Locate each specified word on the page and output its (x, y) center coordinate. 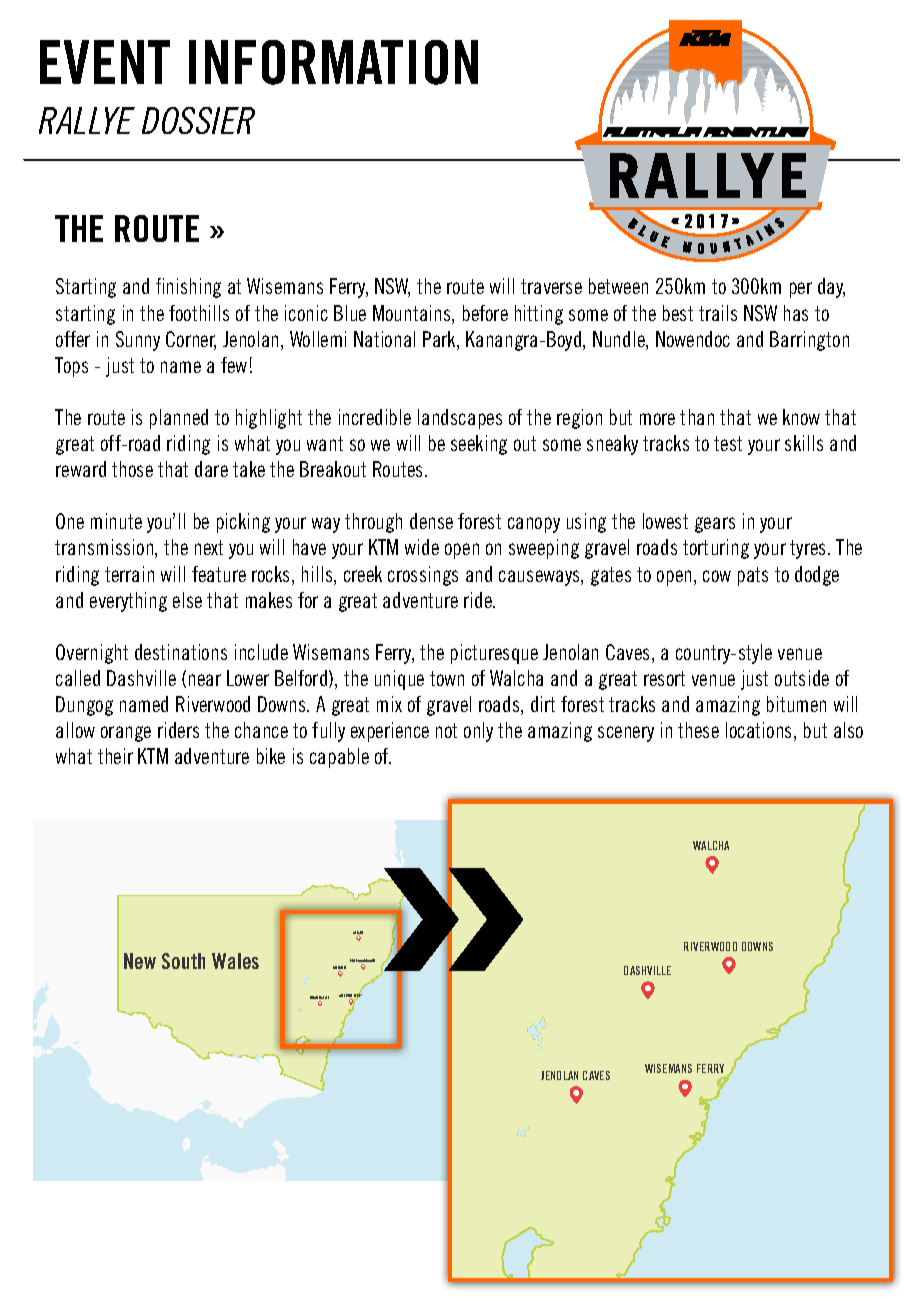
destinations (181, 652)
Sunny (138, 341)
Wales (235, 961)
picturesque (494, 654)
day (831, 288)
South (183, 961)
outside (802, 678)
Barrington (809, 341)
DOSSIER (198, 120)
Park (440, 340)
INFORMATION (333, 62)
